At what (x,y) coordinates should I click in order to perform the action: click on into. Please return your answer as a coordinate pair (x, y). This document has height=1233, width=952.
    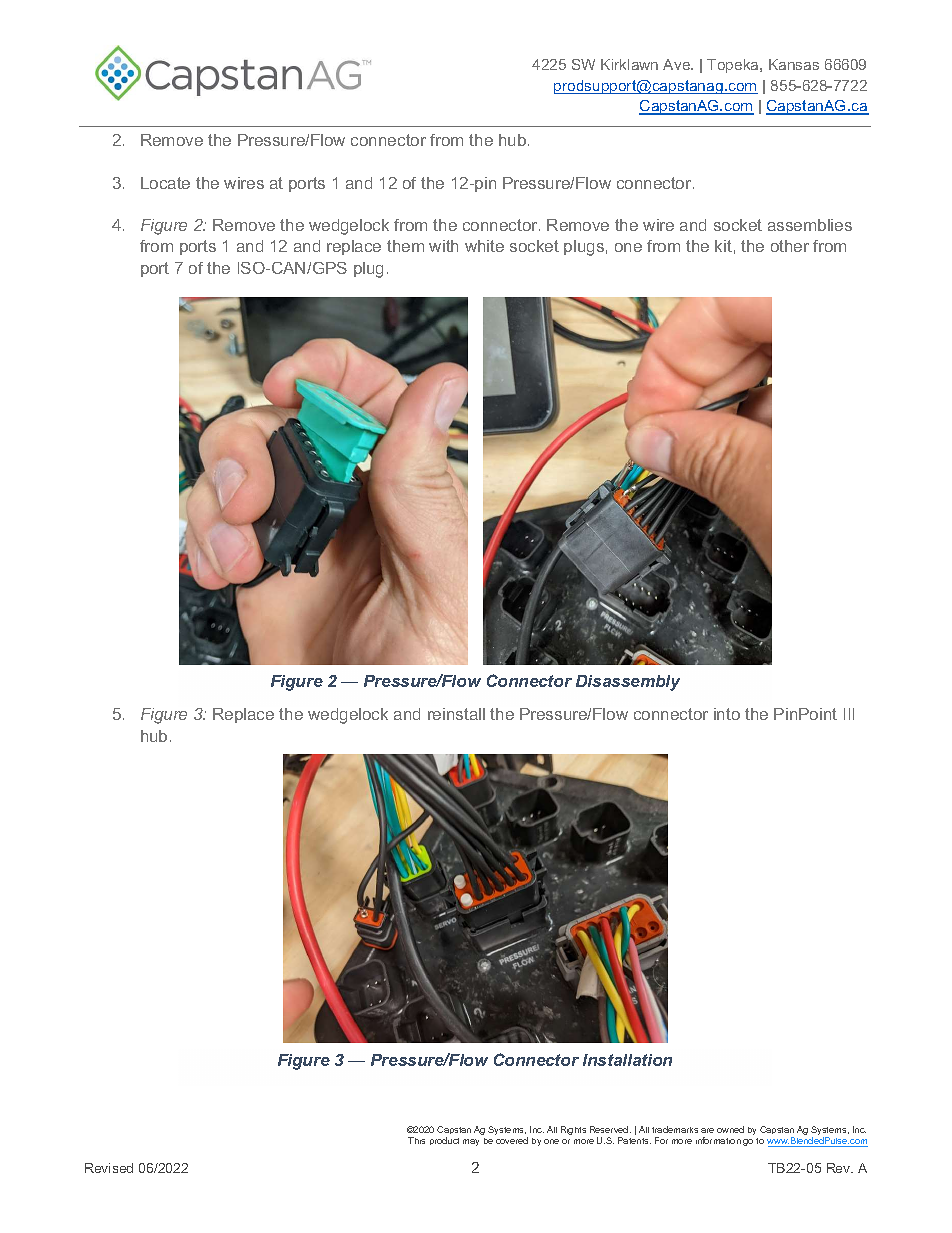
    Looking at the image, I should click on (727, 714).
